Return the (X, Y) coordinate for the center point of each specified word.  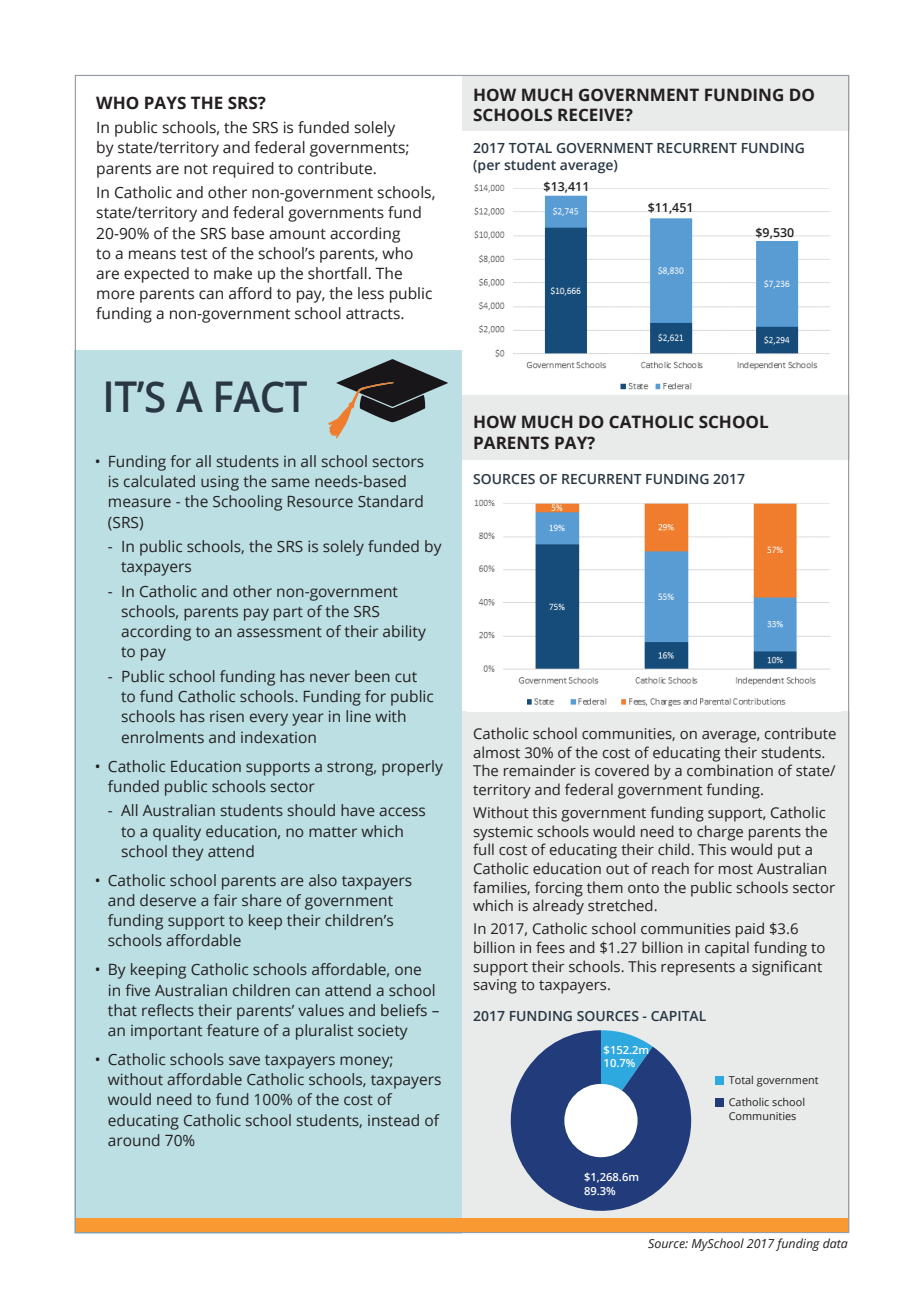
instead (393, 1120)
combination (730, 770)
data (835, 1243)
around (134, 1140)
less (371, 293)
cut (406, 677)
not (196, 169)
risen (227, 716)
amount (297, 234)
